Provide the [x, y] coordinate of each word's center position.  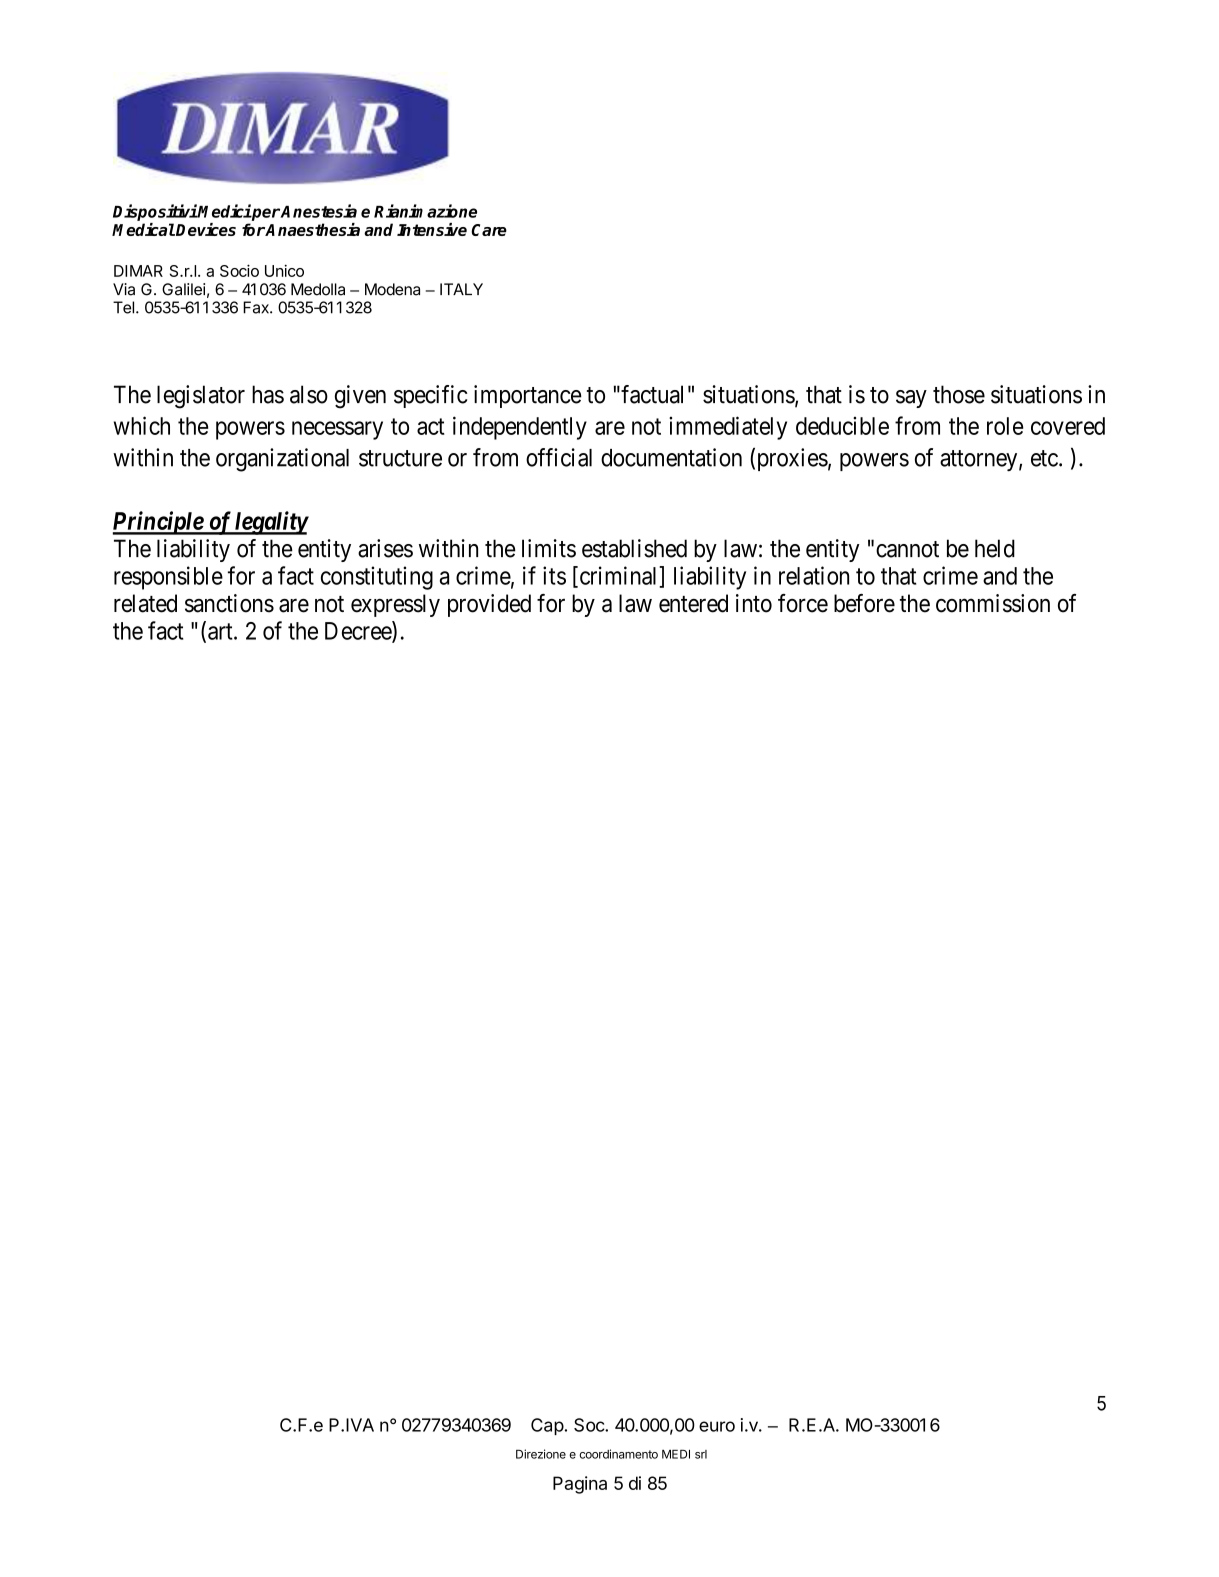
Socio [239, 270]
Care [489, 230]
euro [717, 1426]
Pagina [580, 1485]
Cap [547, 1426]
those [959, 394]
